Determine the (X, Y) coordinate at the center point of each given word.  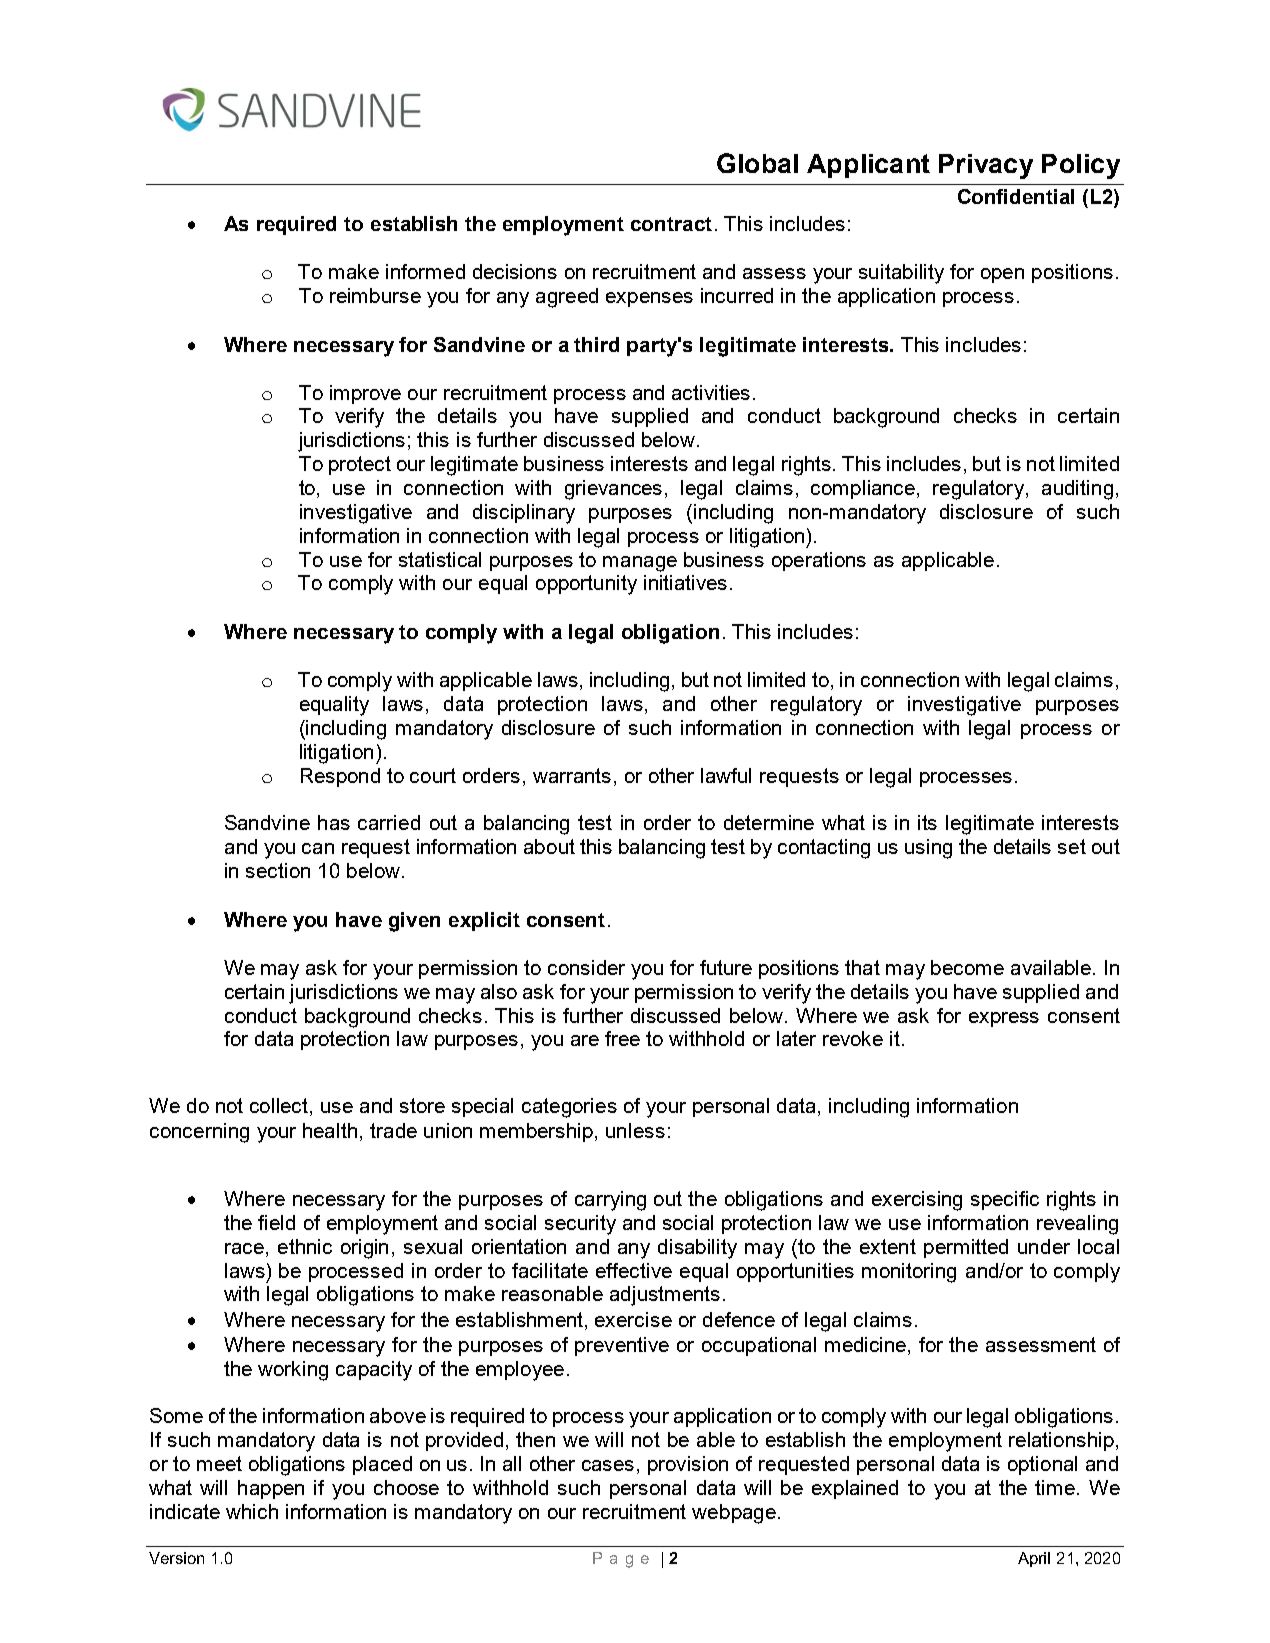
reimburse (375, 295)
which (252, 1511)
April (1034, 1559)
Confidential (1016, 196)
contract (671, 224)
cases (608, 1465)
